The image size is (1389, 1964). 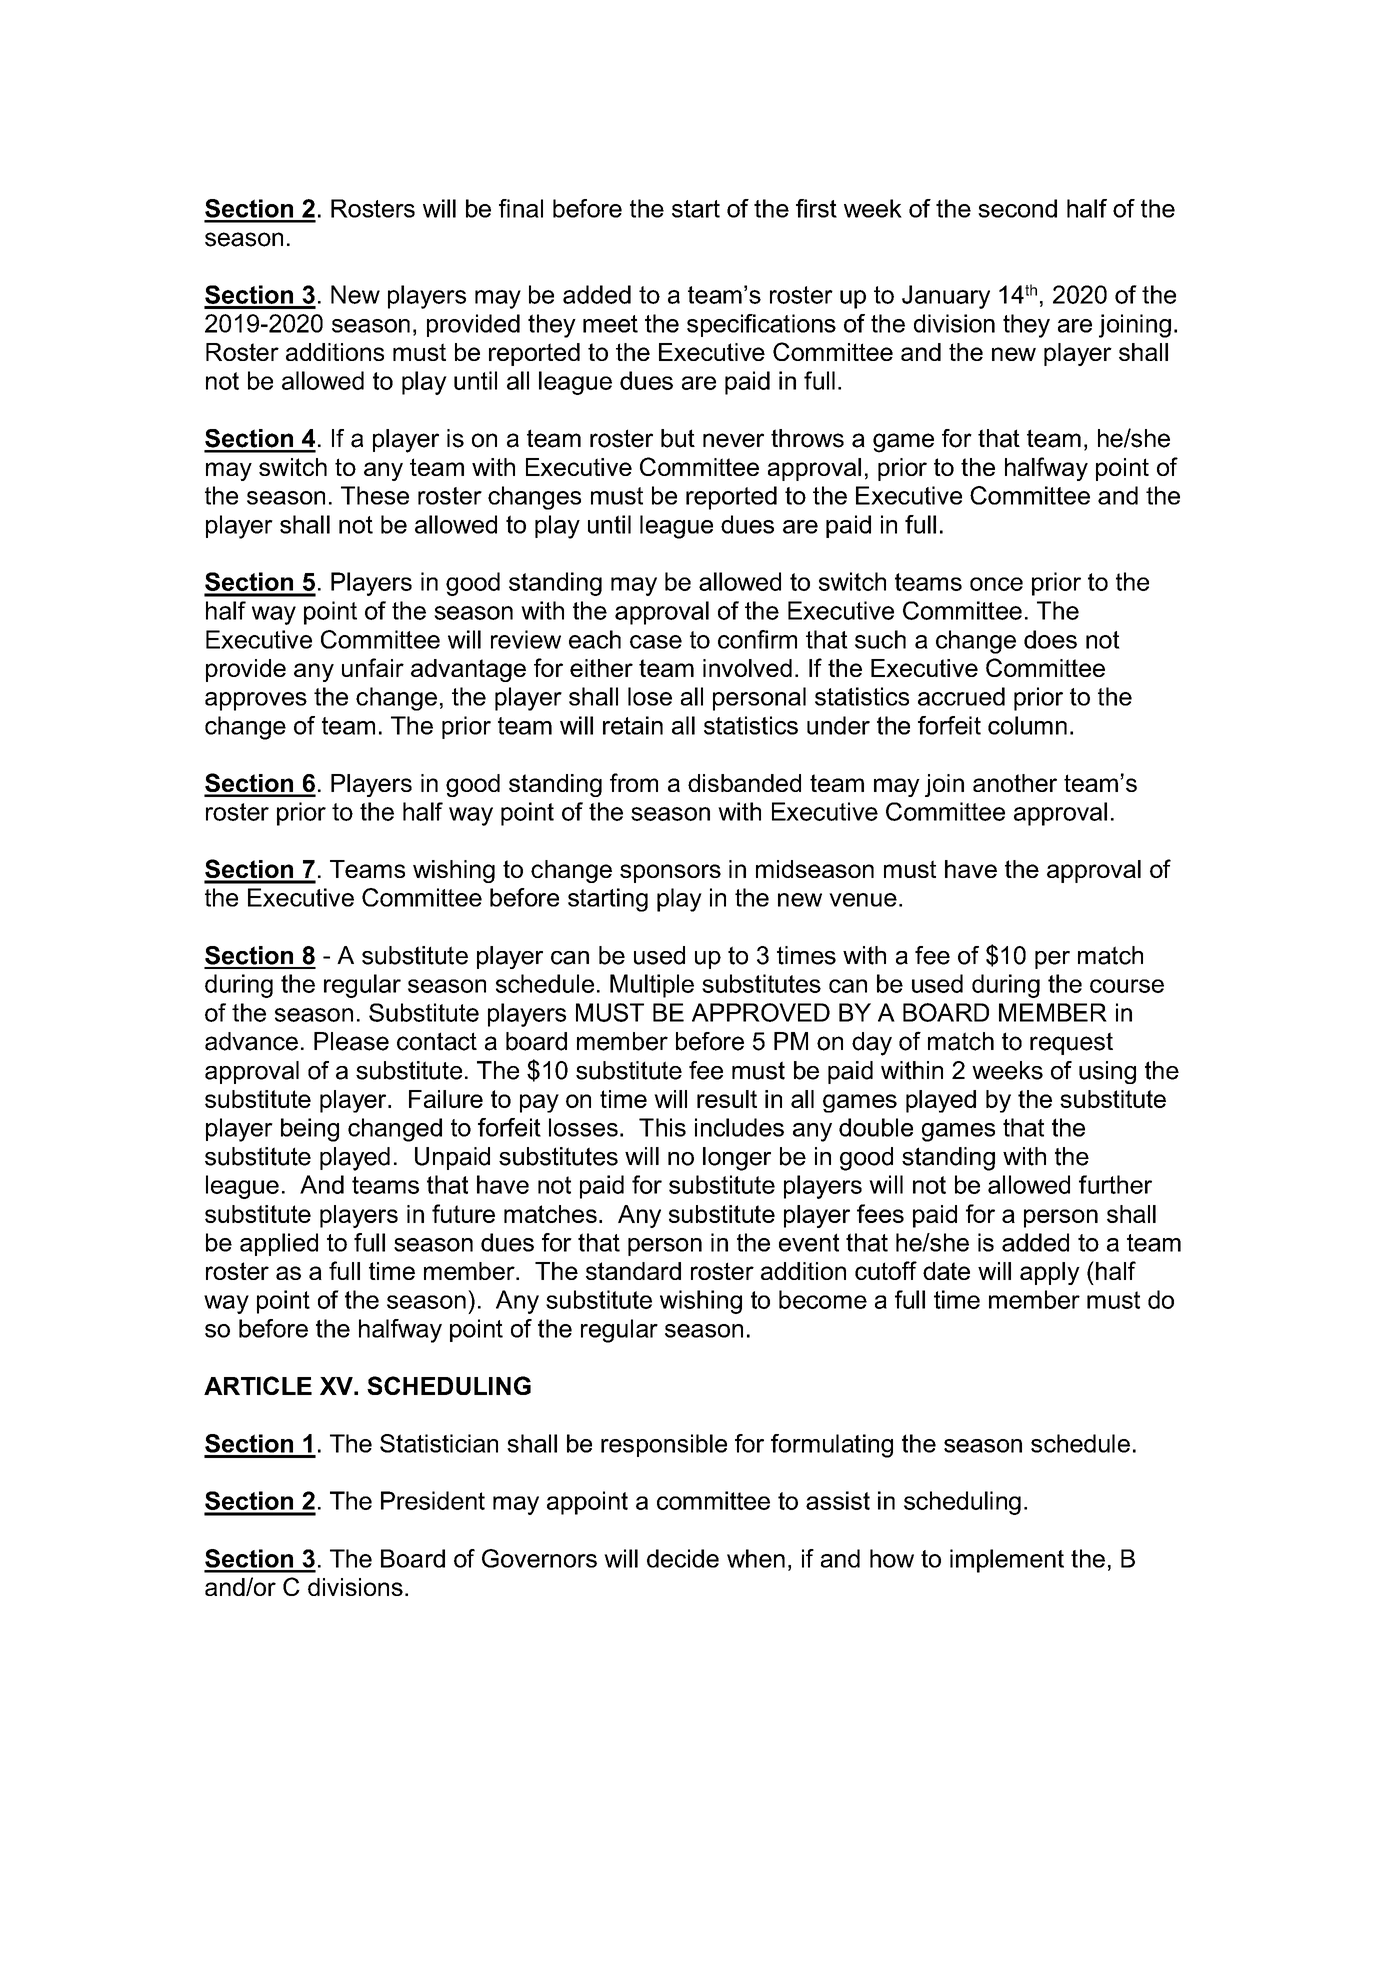 What do you see at coordinates (761, 325) in the page?
I see `specifications` at bounding box center [761, 325].
